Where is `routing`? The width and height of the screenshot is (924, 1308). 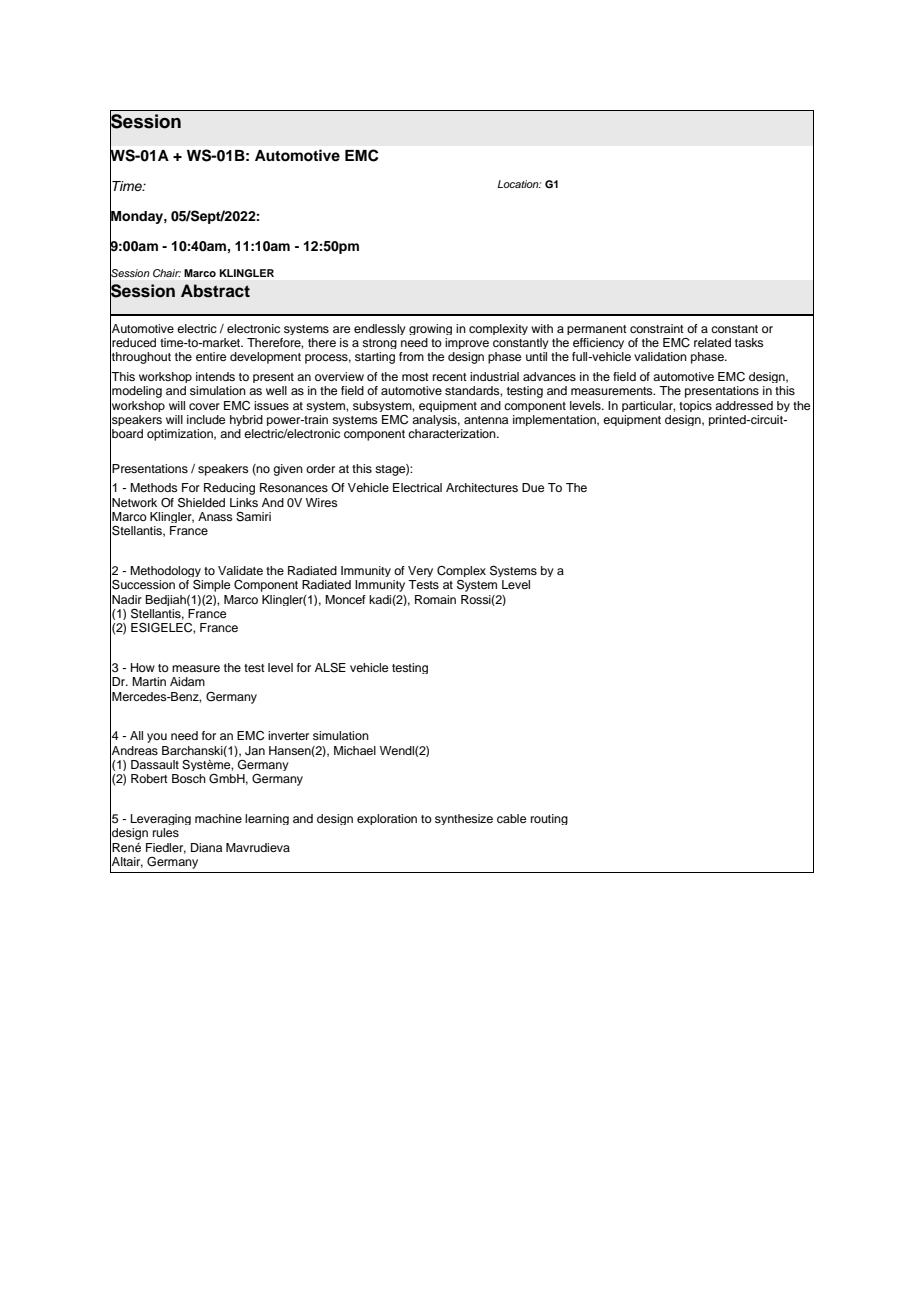 routing is located at coordinates (549, 819).
